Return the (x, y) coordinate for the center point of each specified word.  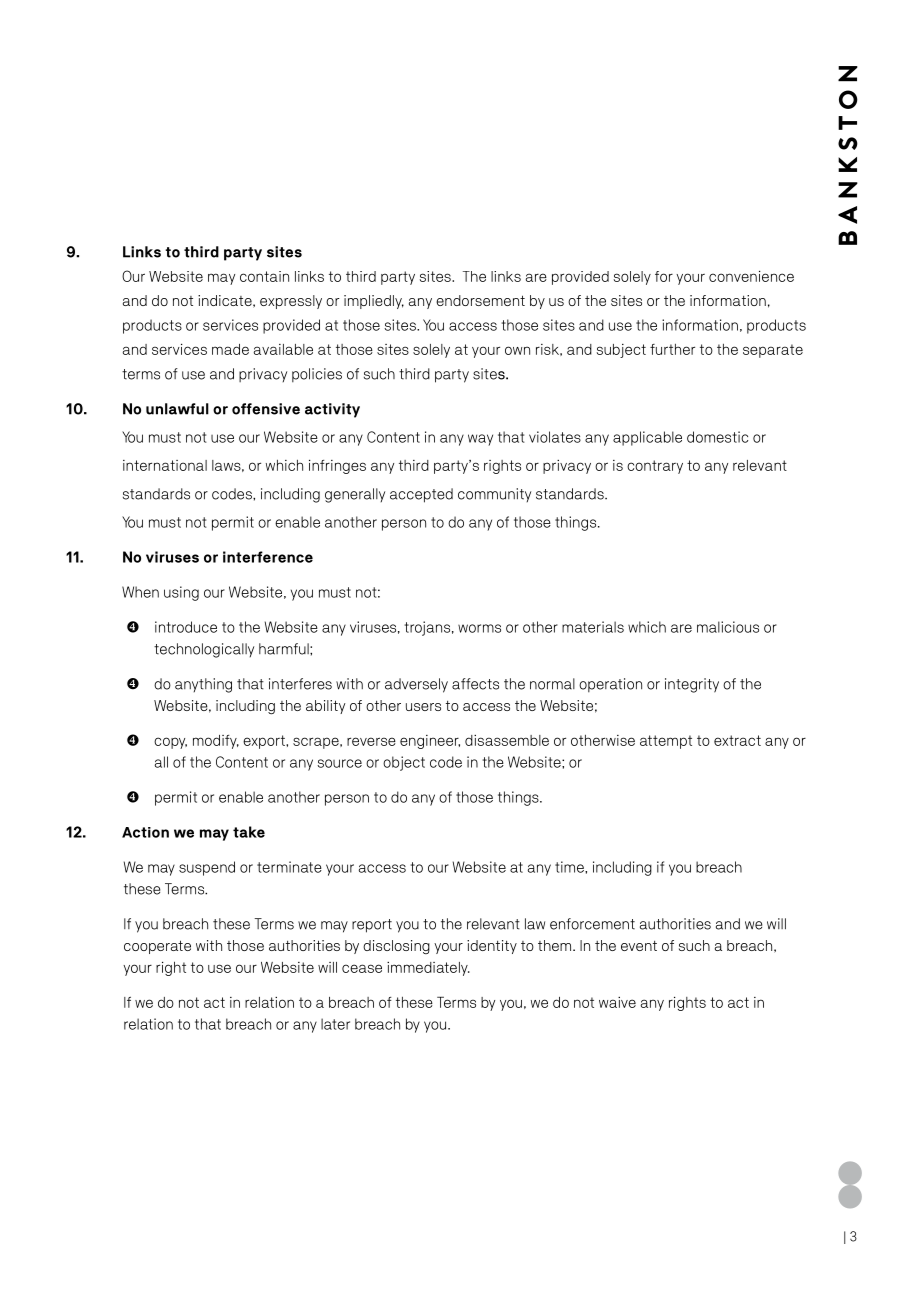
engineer (430, 742)
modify (216, 742)
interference (268, 557)
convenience (751, 276)
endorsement (480, 300)
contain (264, 276)
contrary (655, 467)
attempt (666, 742)
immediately (428, 969)
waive (617, 1002)
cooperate (157, 947)
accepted (421, 495)
